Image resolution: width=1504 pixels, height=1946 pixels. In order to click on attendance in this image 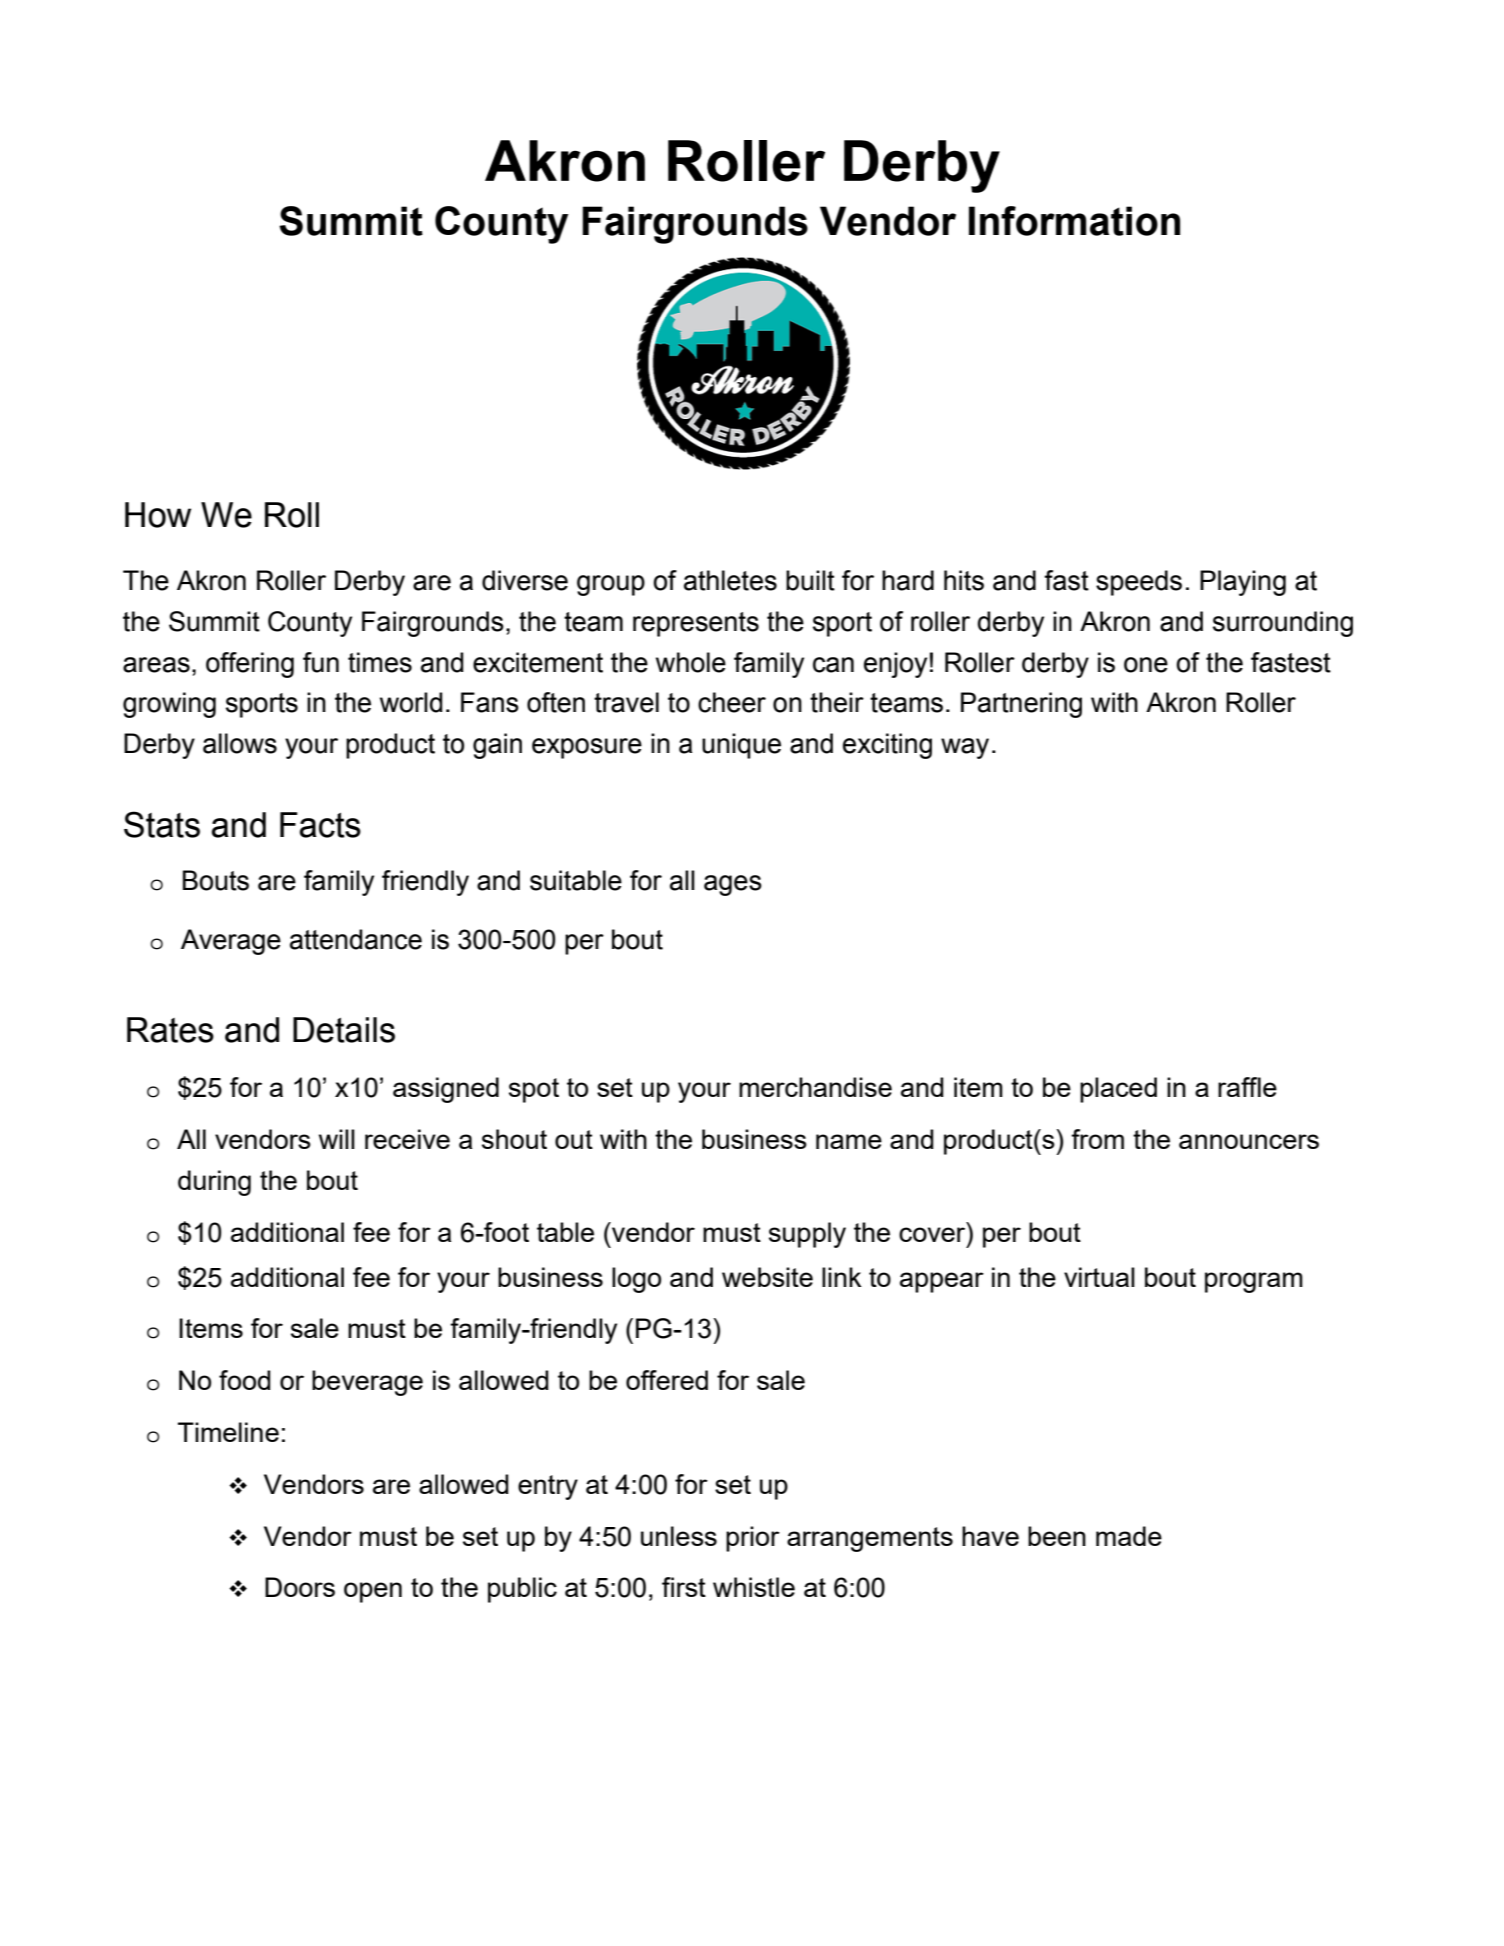, I will do `click(356, 939)`.
